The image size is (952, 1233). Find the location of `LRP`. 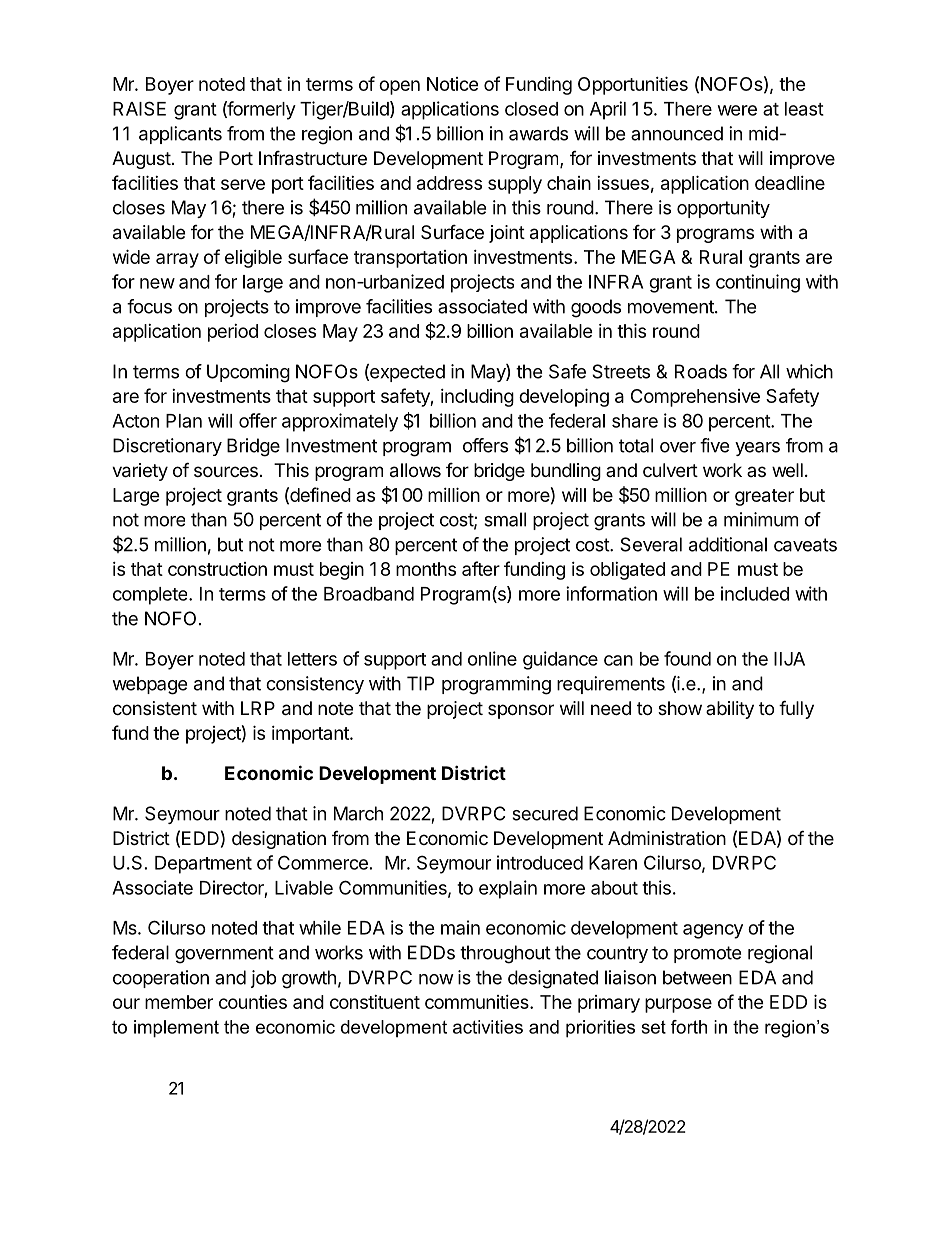

LRP is located at coordinates (258, 708).
